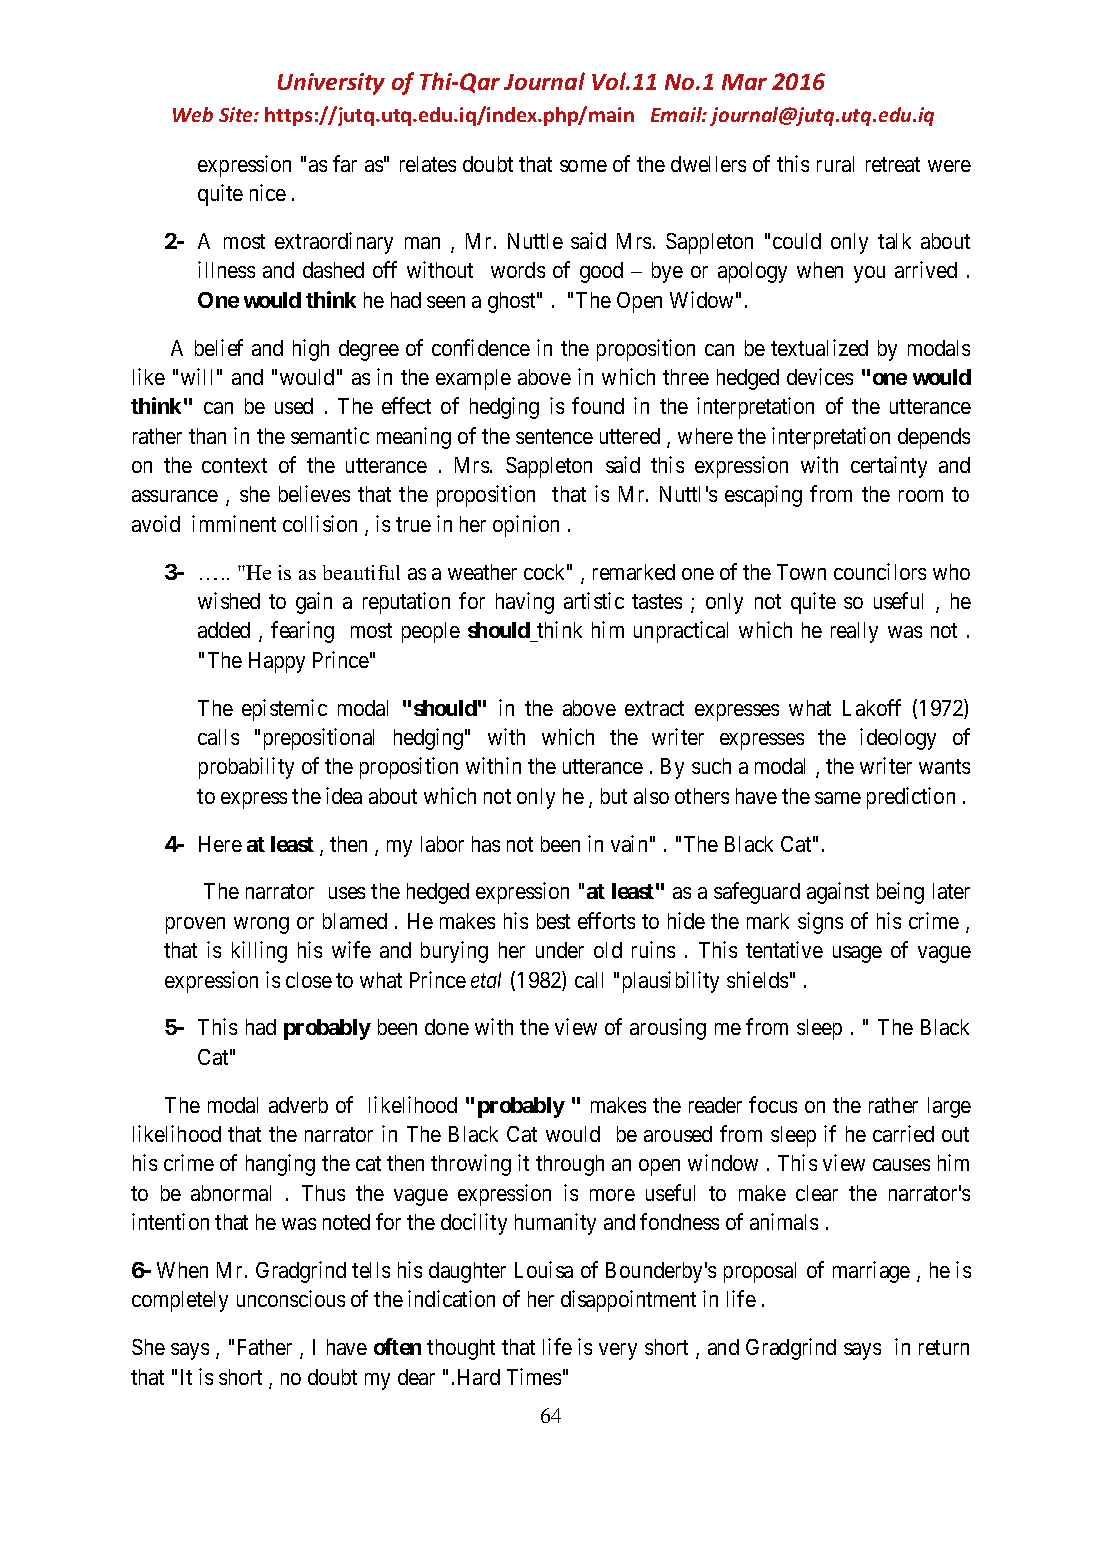 The image size is (1102, 1558). I want to click on but, so click(614, 796).
